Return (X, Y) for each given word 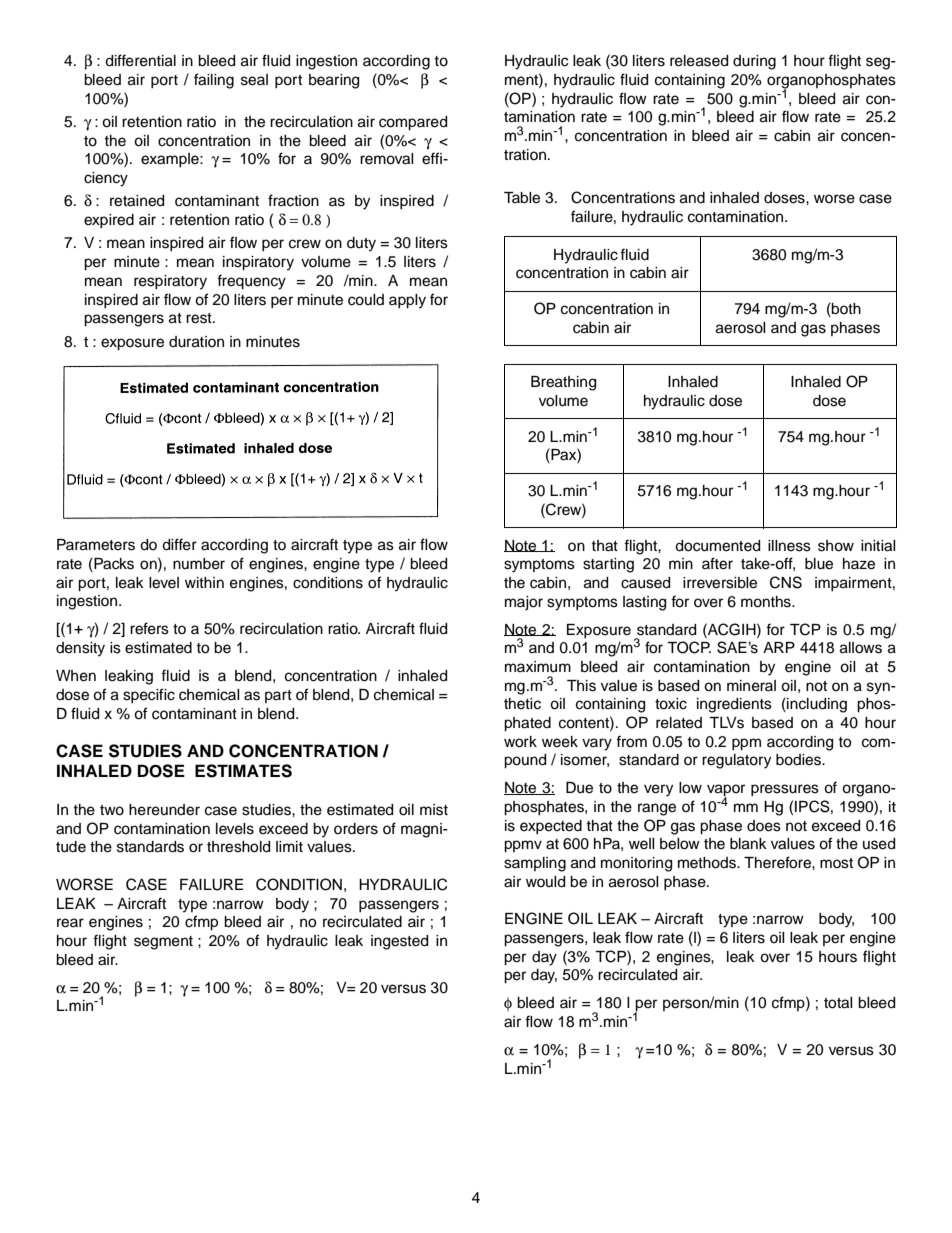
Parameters (96, 545)
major (524, 603)
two (112, 810)
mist (434, 810)
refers (149, 628)
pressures (785, 790)
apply (407, 301)
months (767, 602)
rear (70, 923)
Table (522, 198)
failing (214, 81)
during (754, 62)
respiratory (170, 282)
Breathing (563, 383)
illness (789, 546)
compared (413, 123)
